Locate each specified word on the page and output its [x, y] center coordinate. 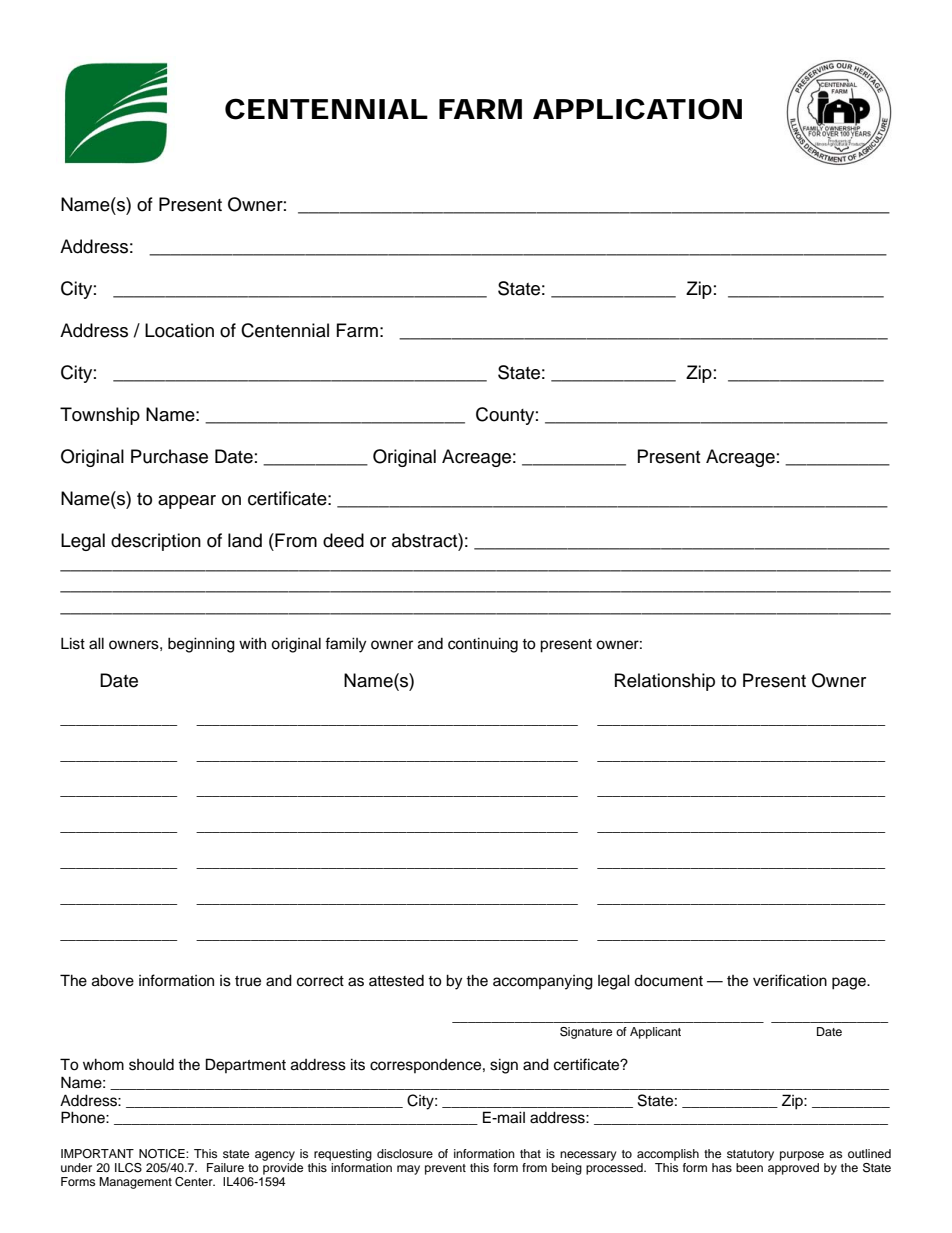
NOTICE [163, 1154]
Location [179, 330]
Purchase [169, 456]
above [113, 980]
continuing [483, 645]
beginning [201, 645]
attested [396, 981]
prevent [445, 1169]
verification [790, 980]
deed [343, 540]
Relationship [665, 682]
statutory [750, 1155]
